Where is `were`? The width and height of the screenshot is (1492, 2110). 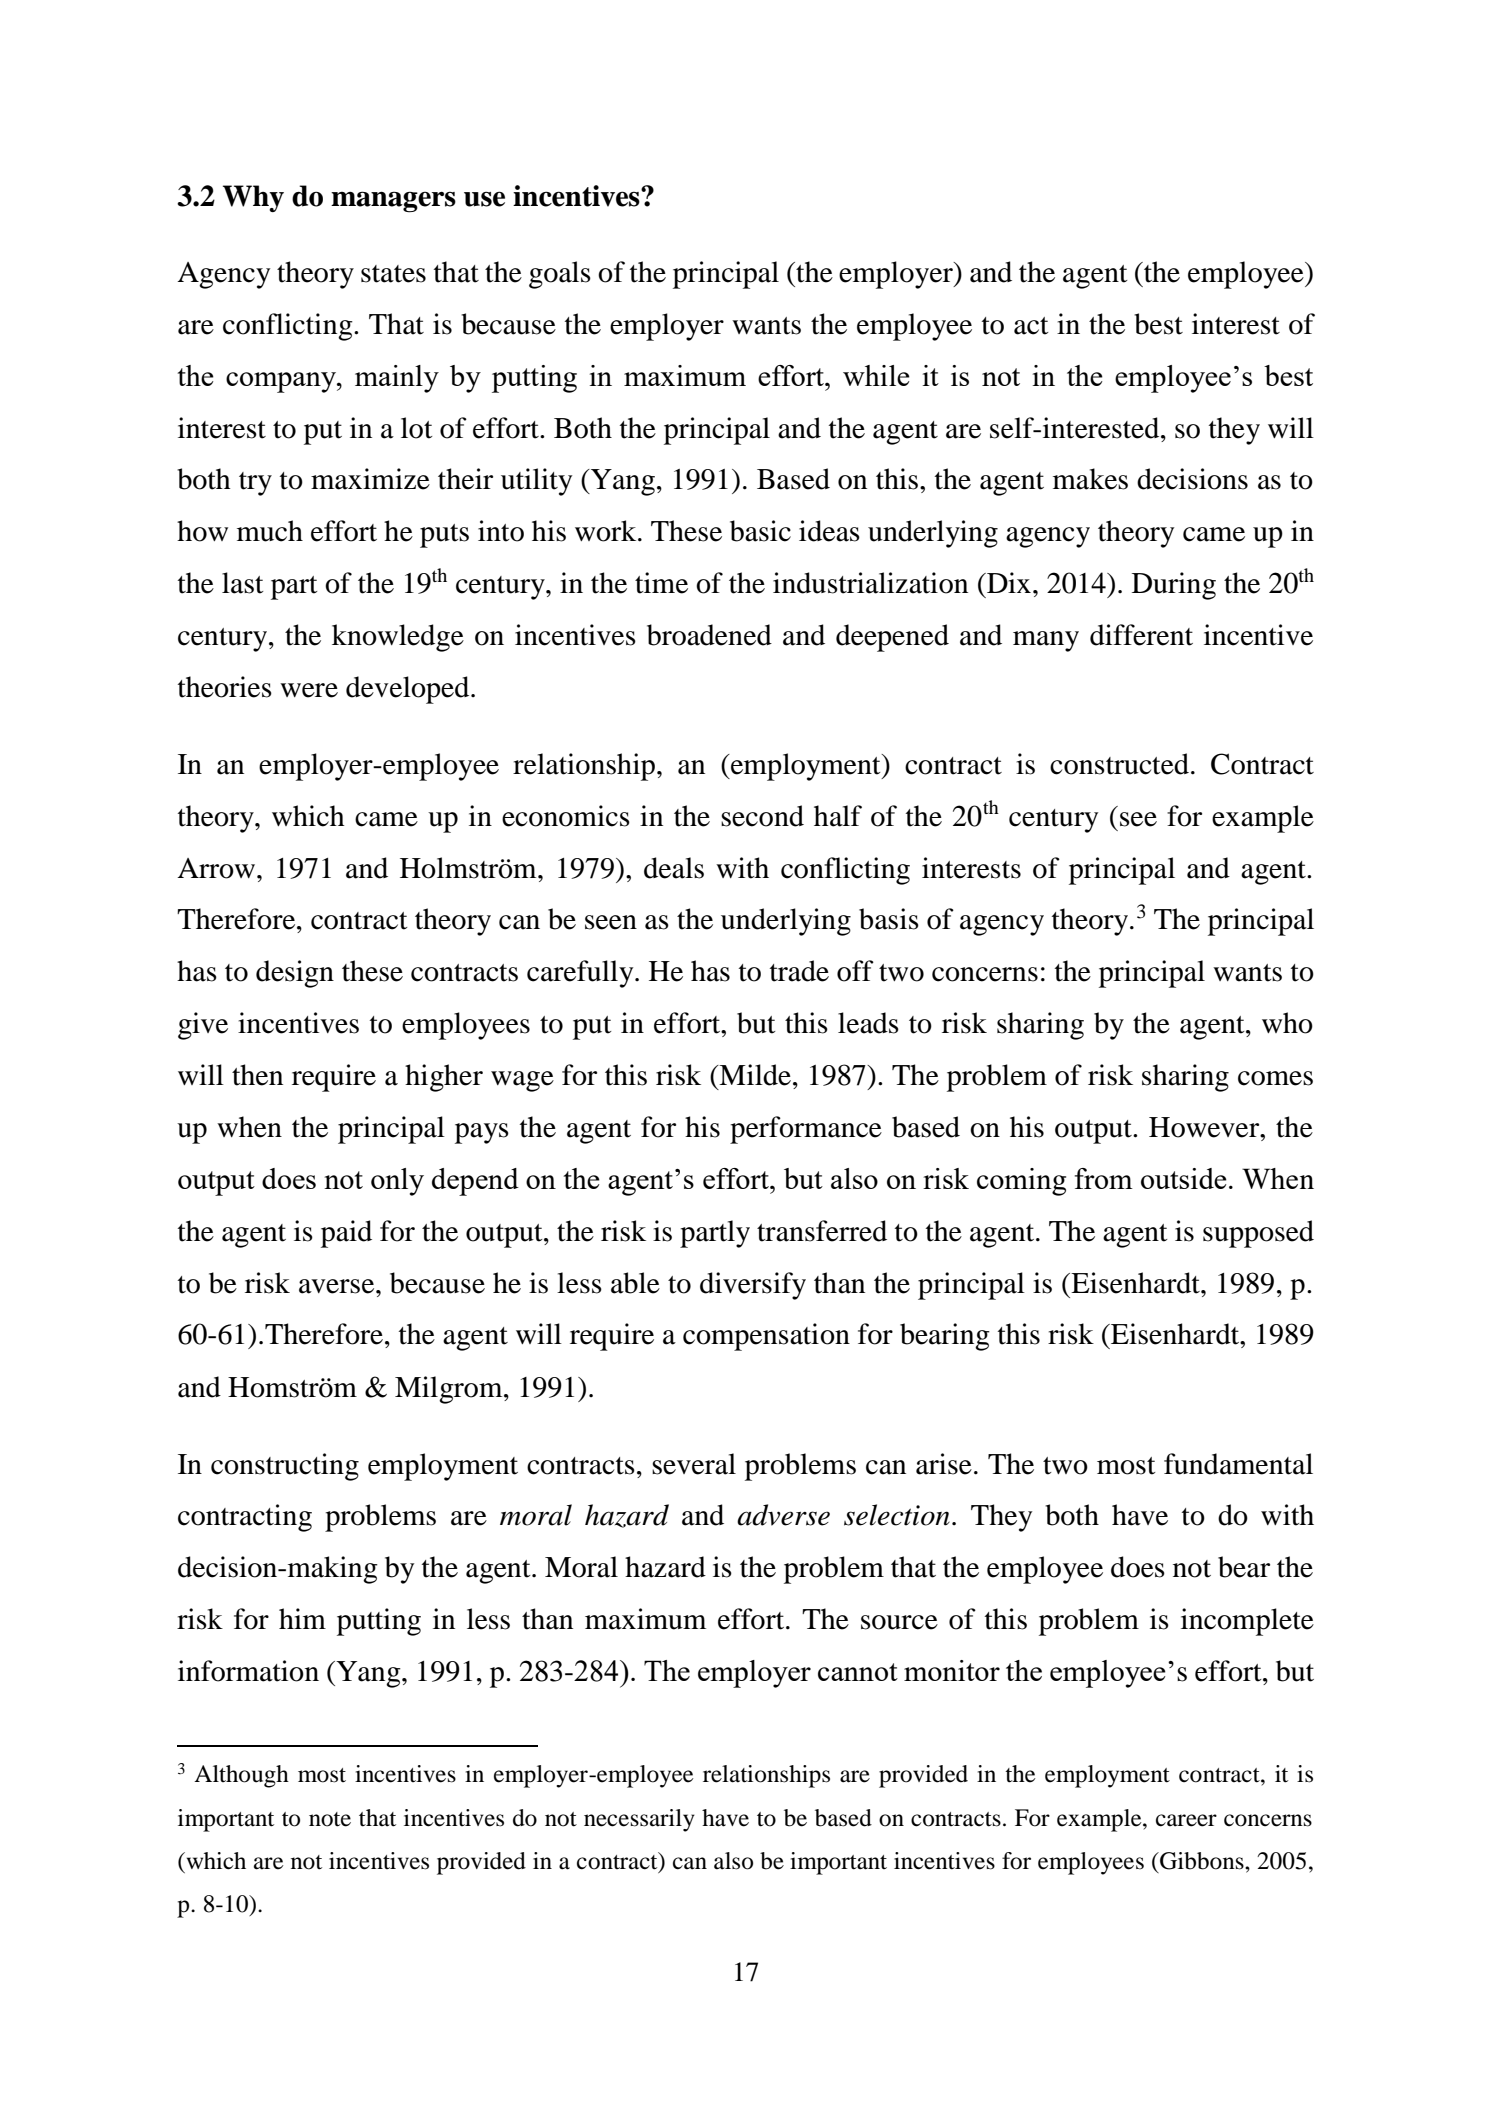
were is located at coordinates (309, 690).
